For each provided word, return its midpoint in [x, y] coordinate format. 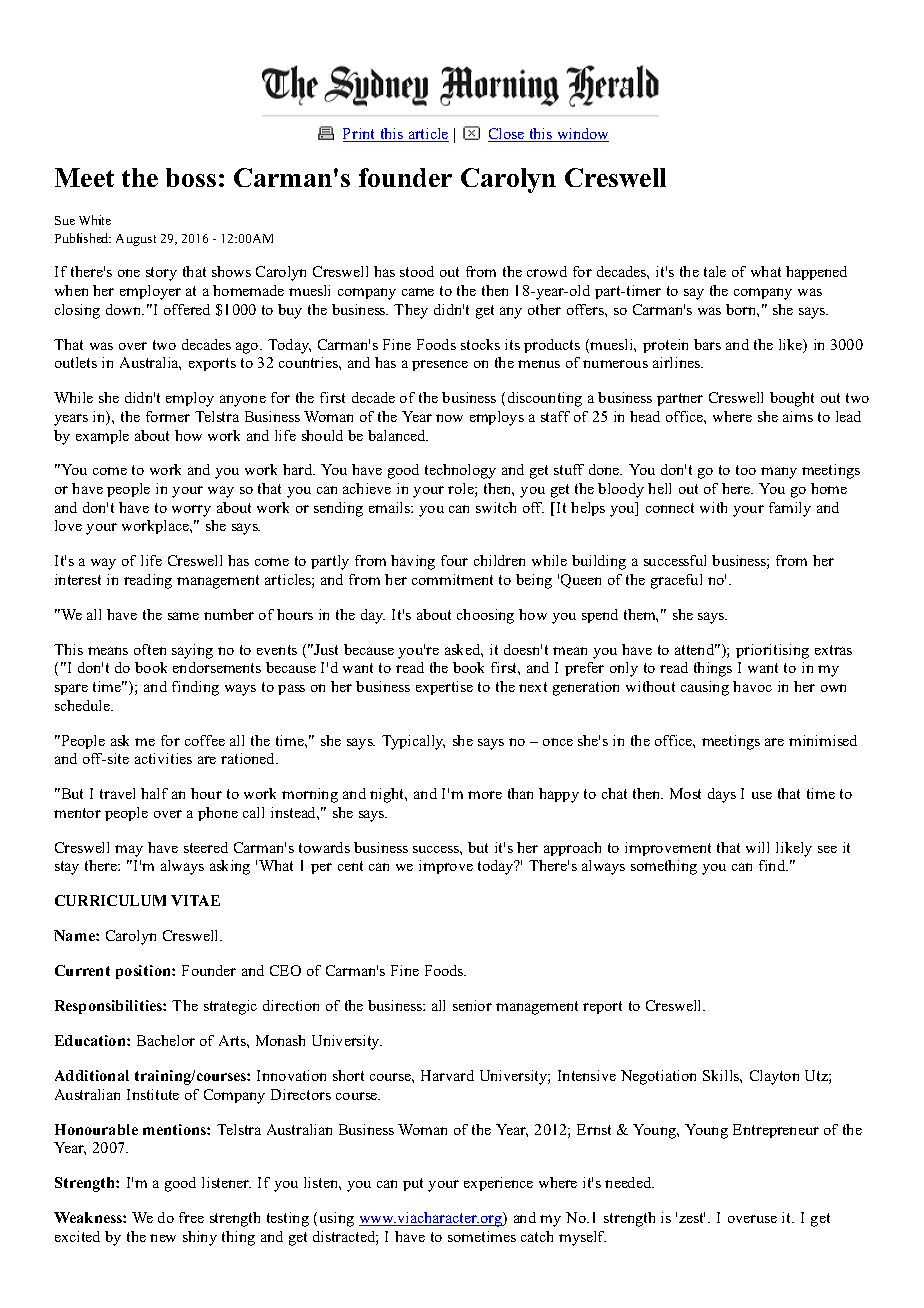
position [144, 972]
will [757, 847]
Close [507, 135]
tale [715, 271]
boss [191, 177]
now [449, 418]
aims [798, 416]
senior [472, 1005]
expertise [444, 688]
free [191, 1217]
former [168, 416]
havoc [752, 686]
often [150, 649]
